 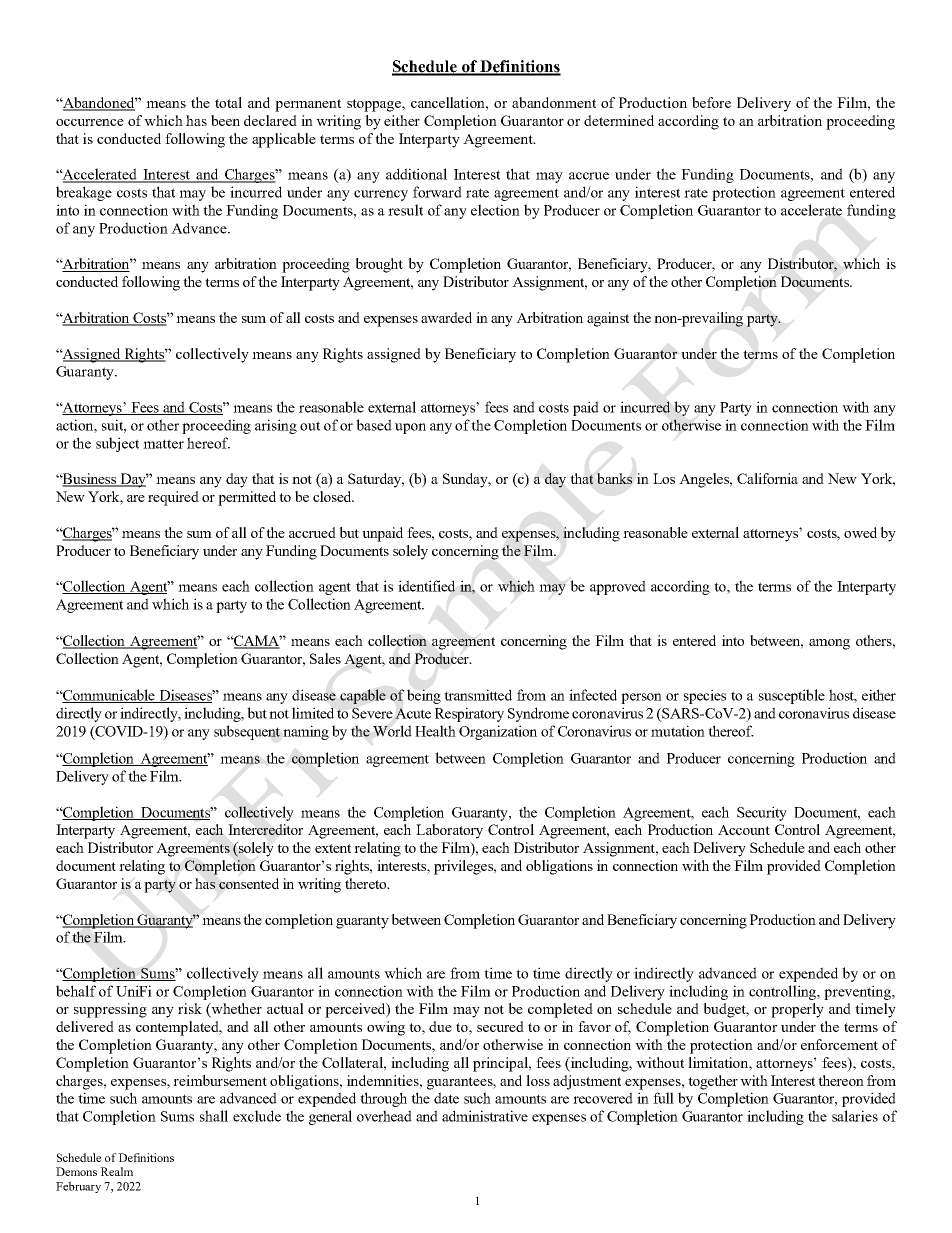 What do you see at coordinates (711, 102) in the screenshot?
I see `before` at bounding box center [711, 102].
